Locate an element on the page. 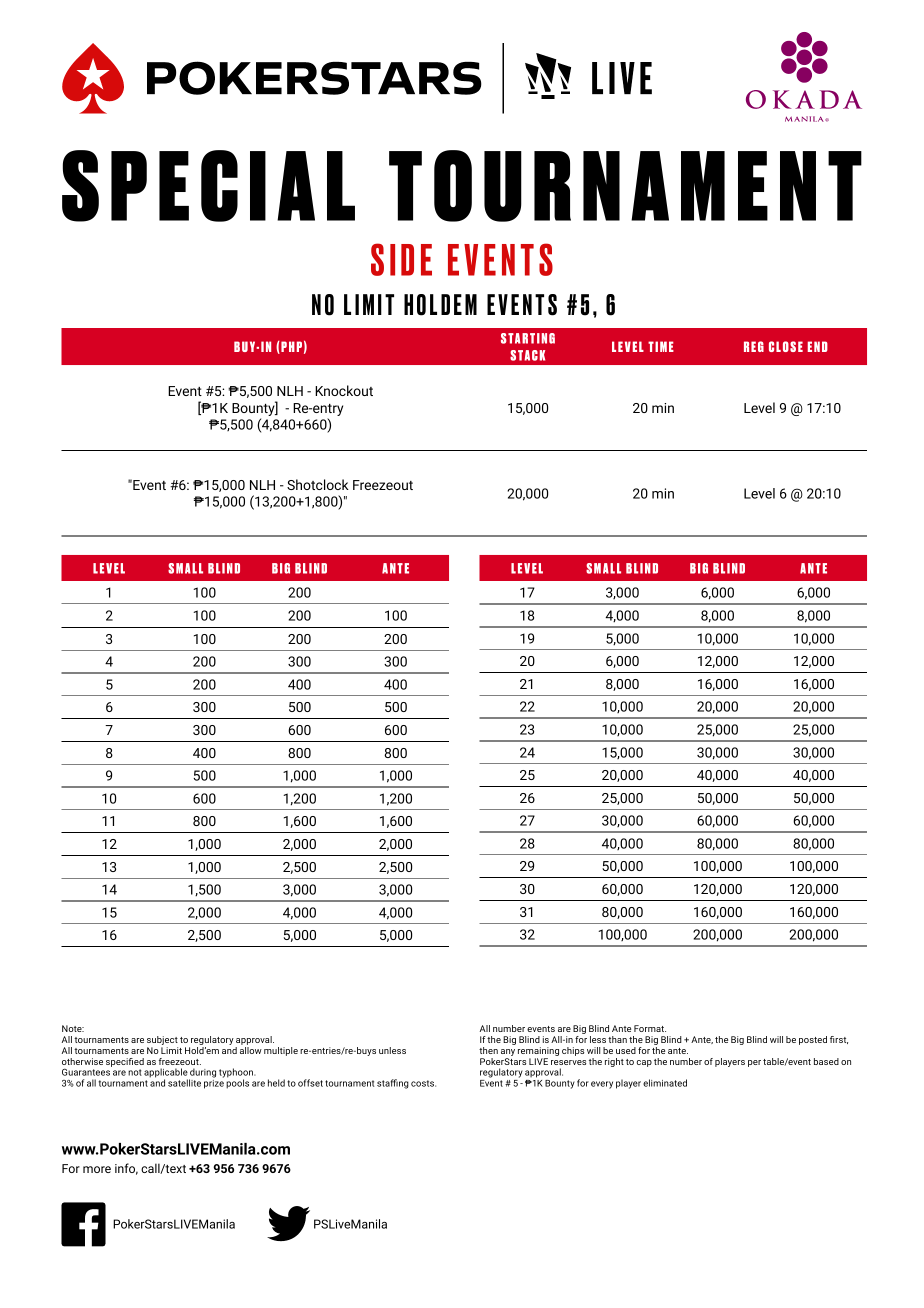 Image resolution: width=924 pixels, height=1308 pixels. per is located at coordinates (754, 1063).
